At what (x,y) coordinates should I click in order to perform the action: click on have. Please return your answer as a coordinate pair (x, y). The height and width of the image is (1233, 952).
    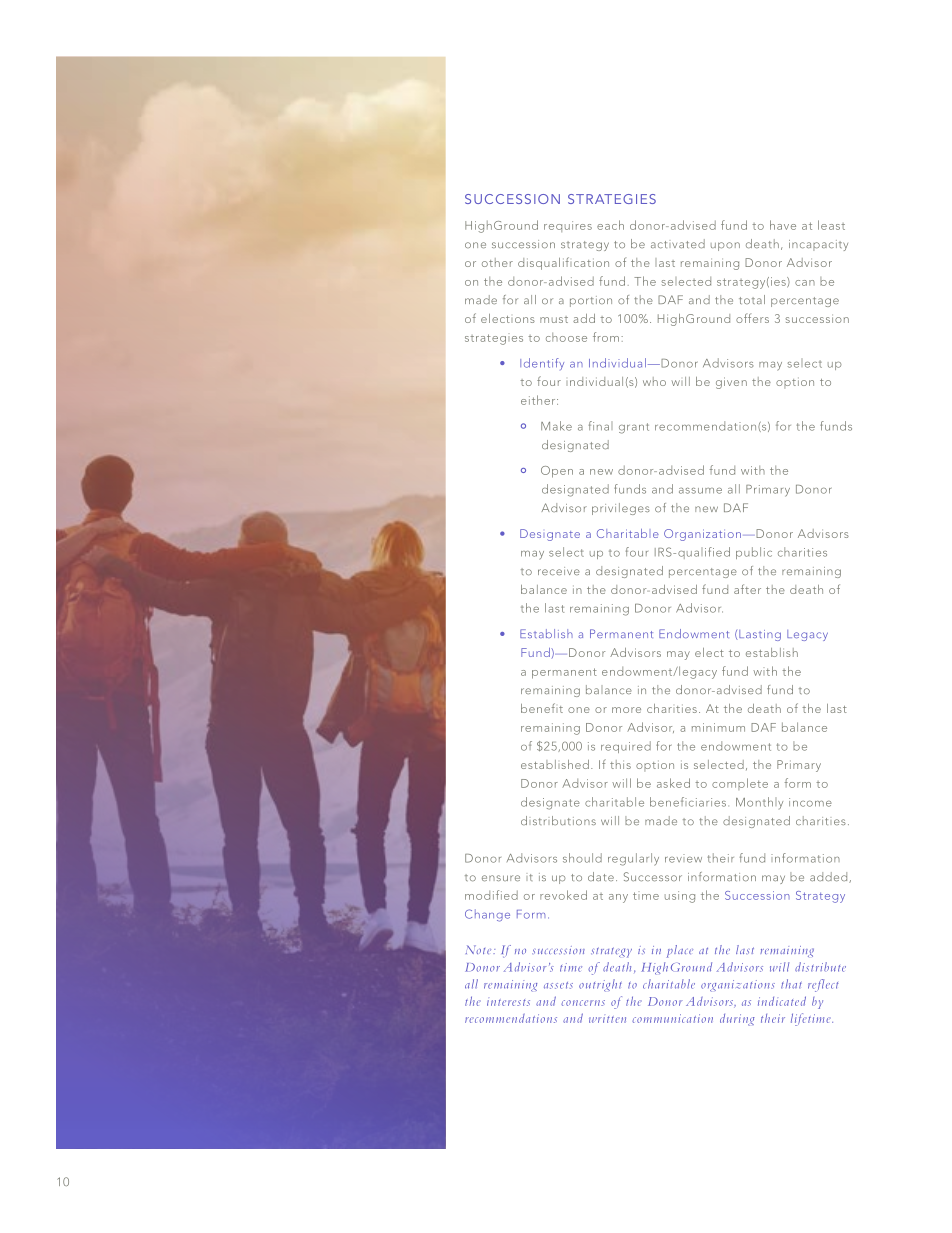
    Looking at the image, I should click on (783, 225).
